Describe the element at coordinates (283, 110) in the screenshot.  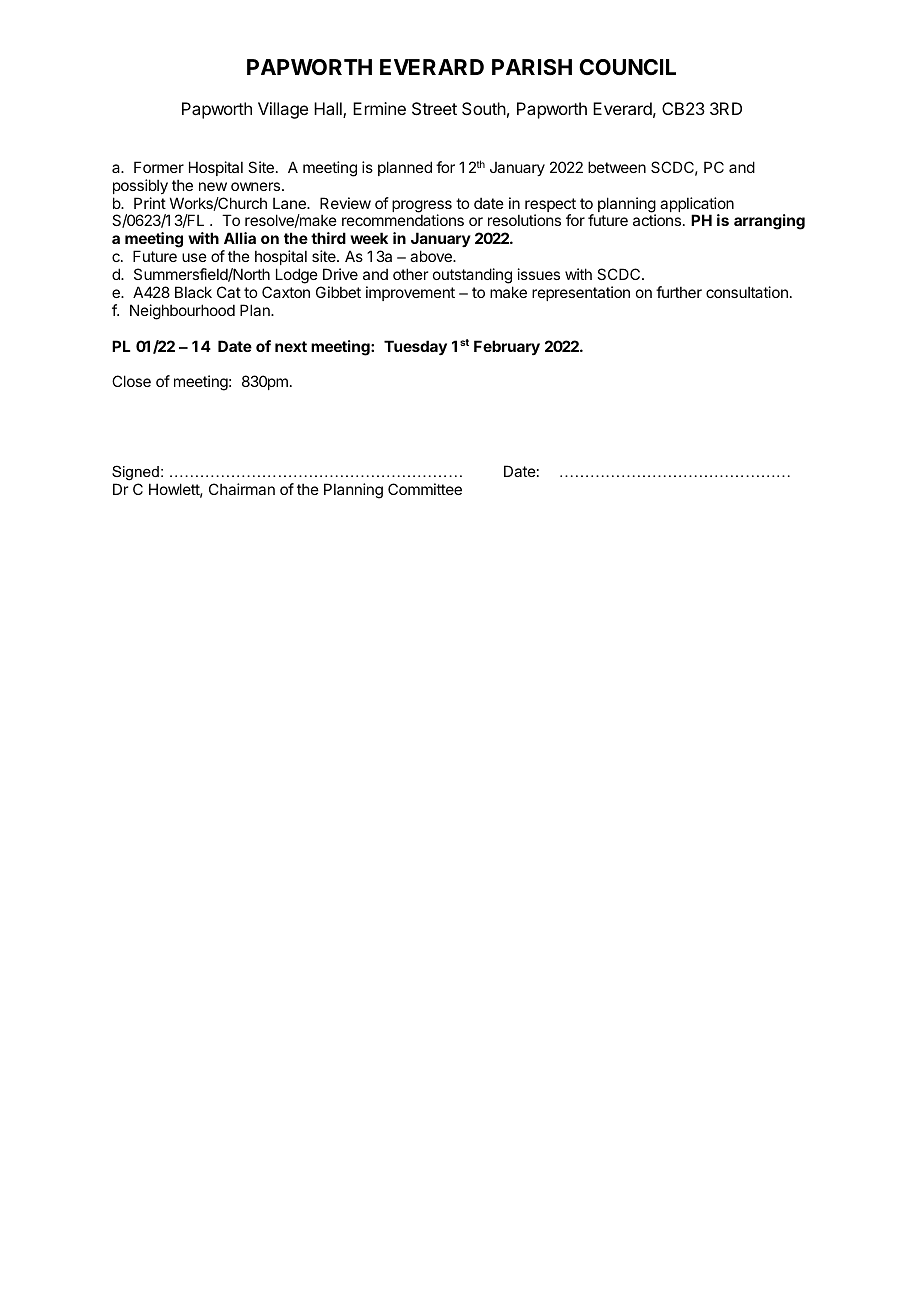
I see `Village` at that location.
